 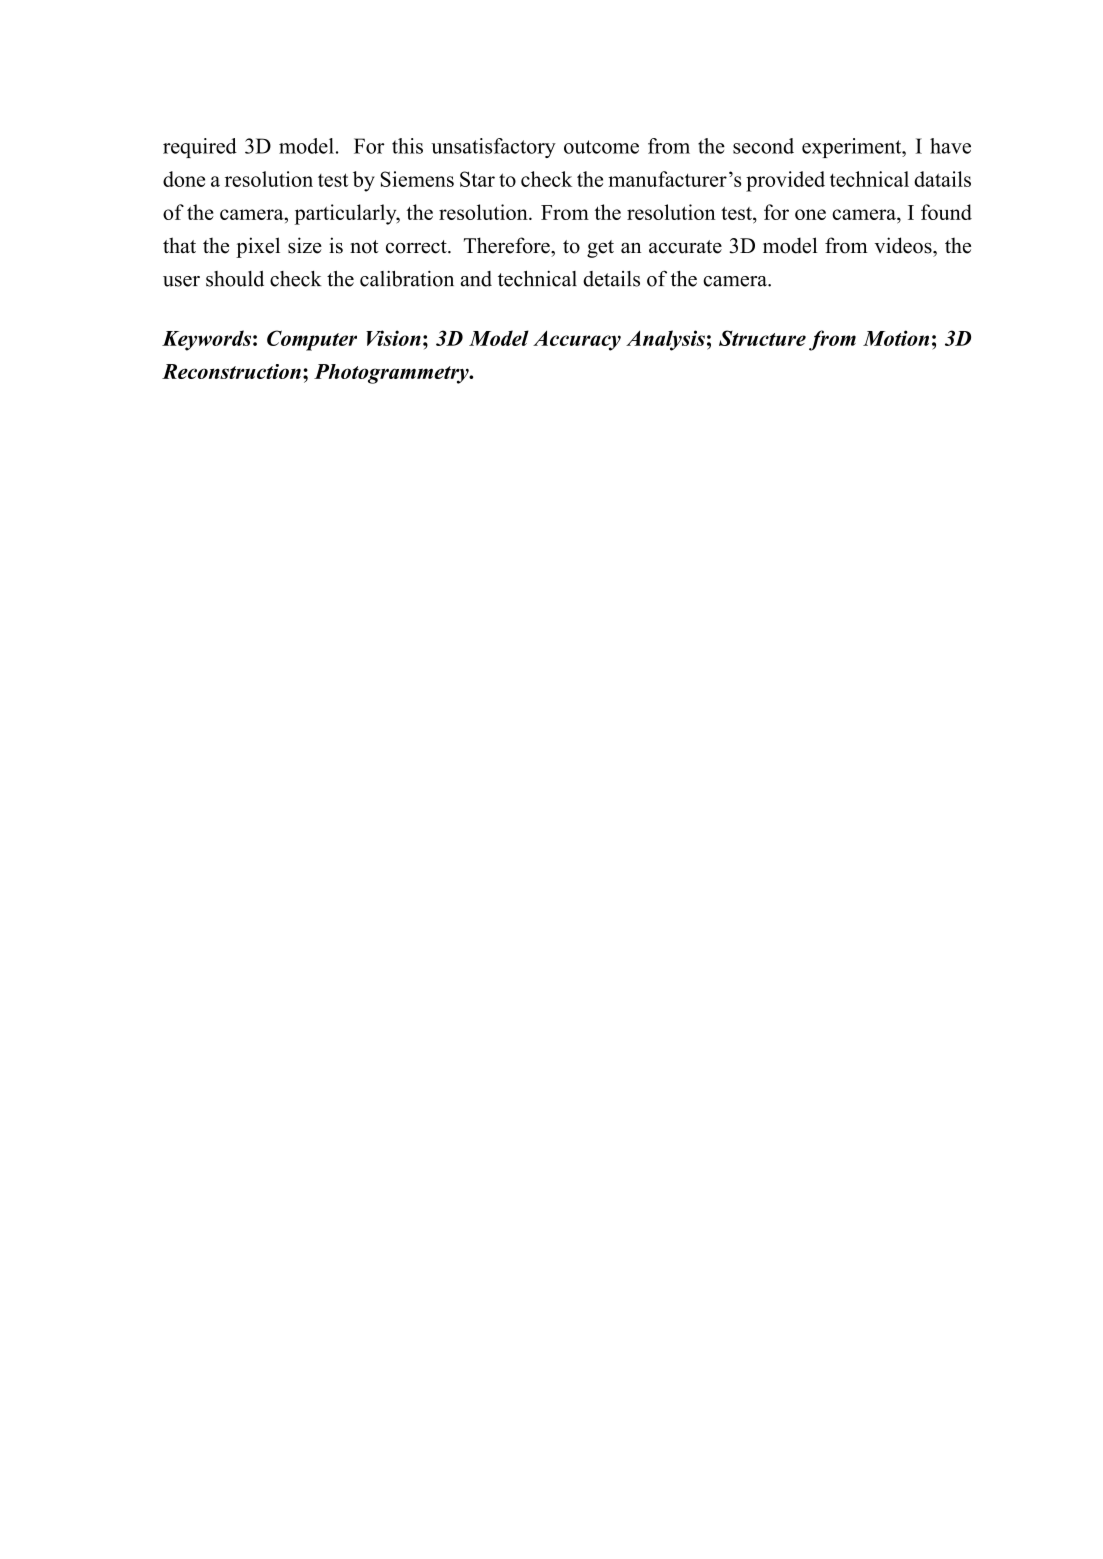 What do you see at coordinates (200, 148) in the page?
I see `required` at bounding box center [200, 148].
